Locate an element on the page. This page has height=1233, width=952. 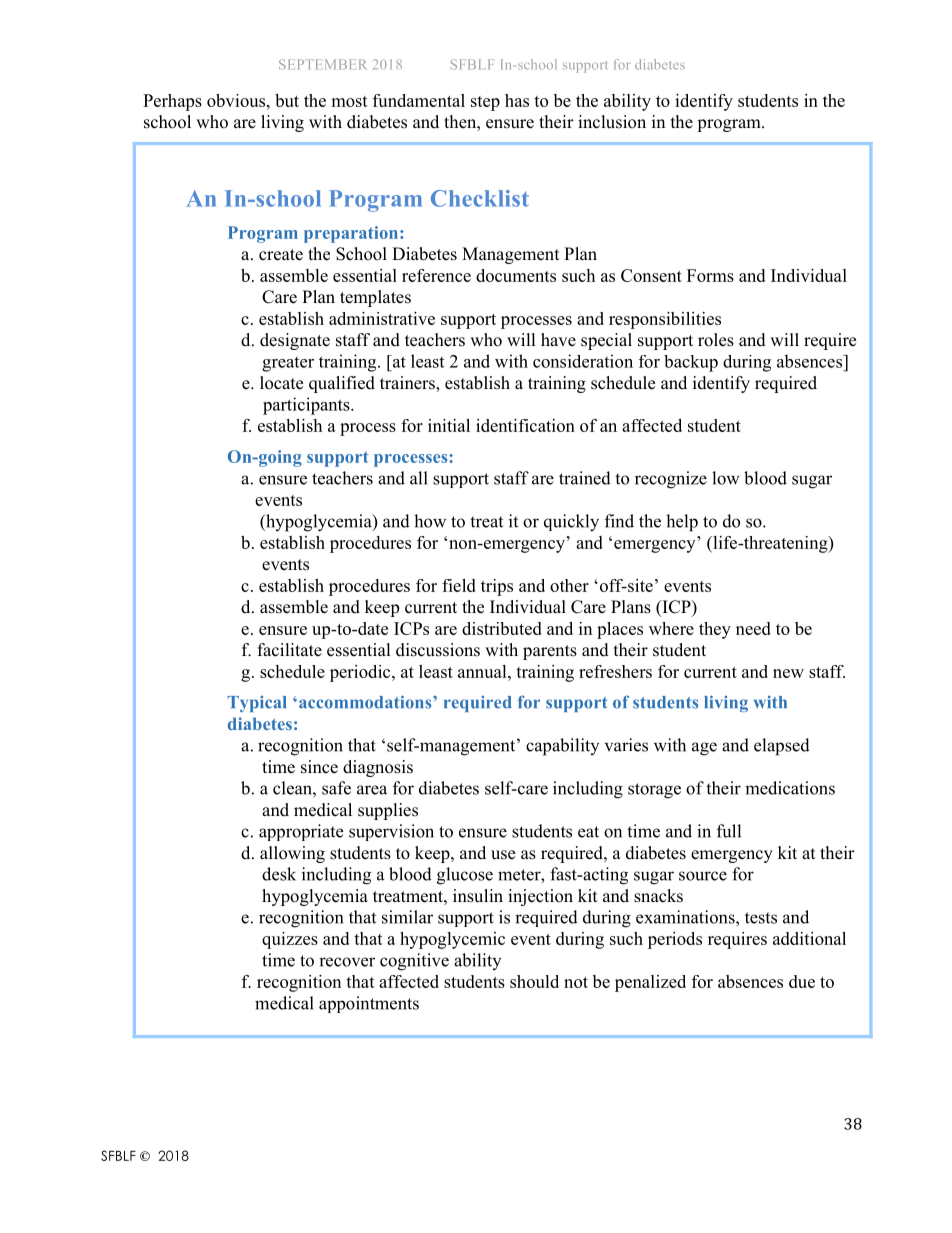
quizzes is located at coordinates (290, 940).
